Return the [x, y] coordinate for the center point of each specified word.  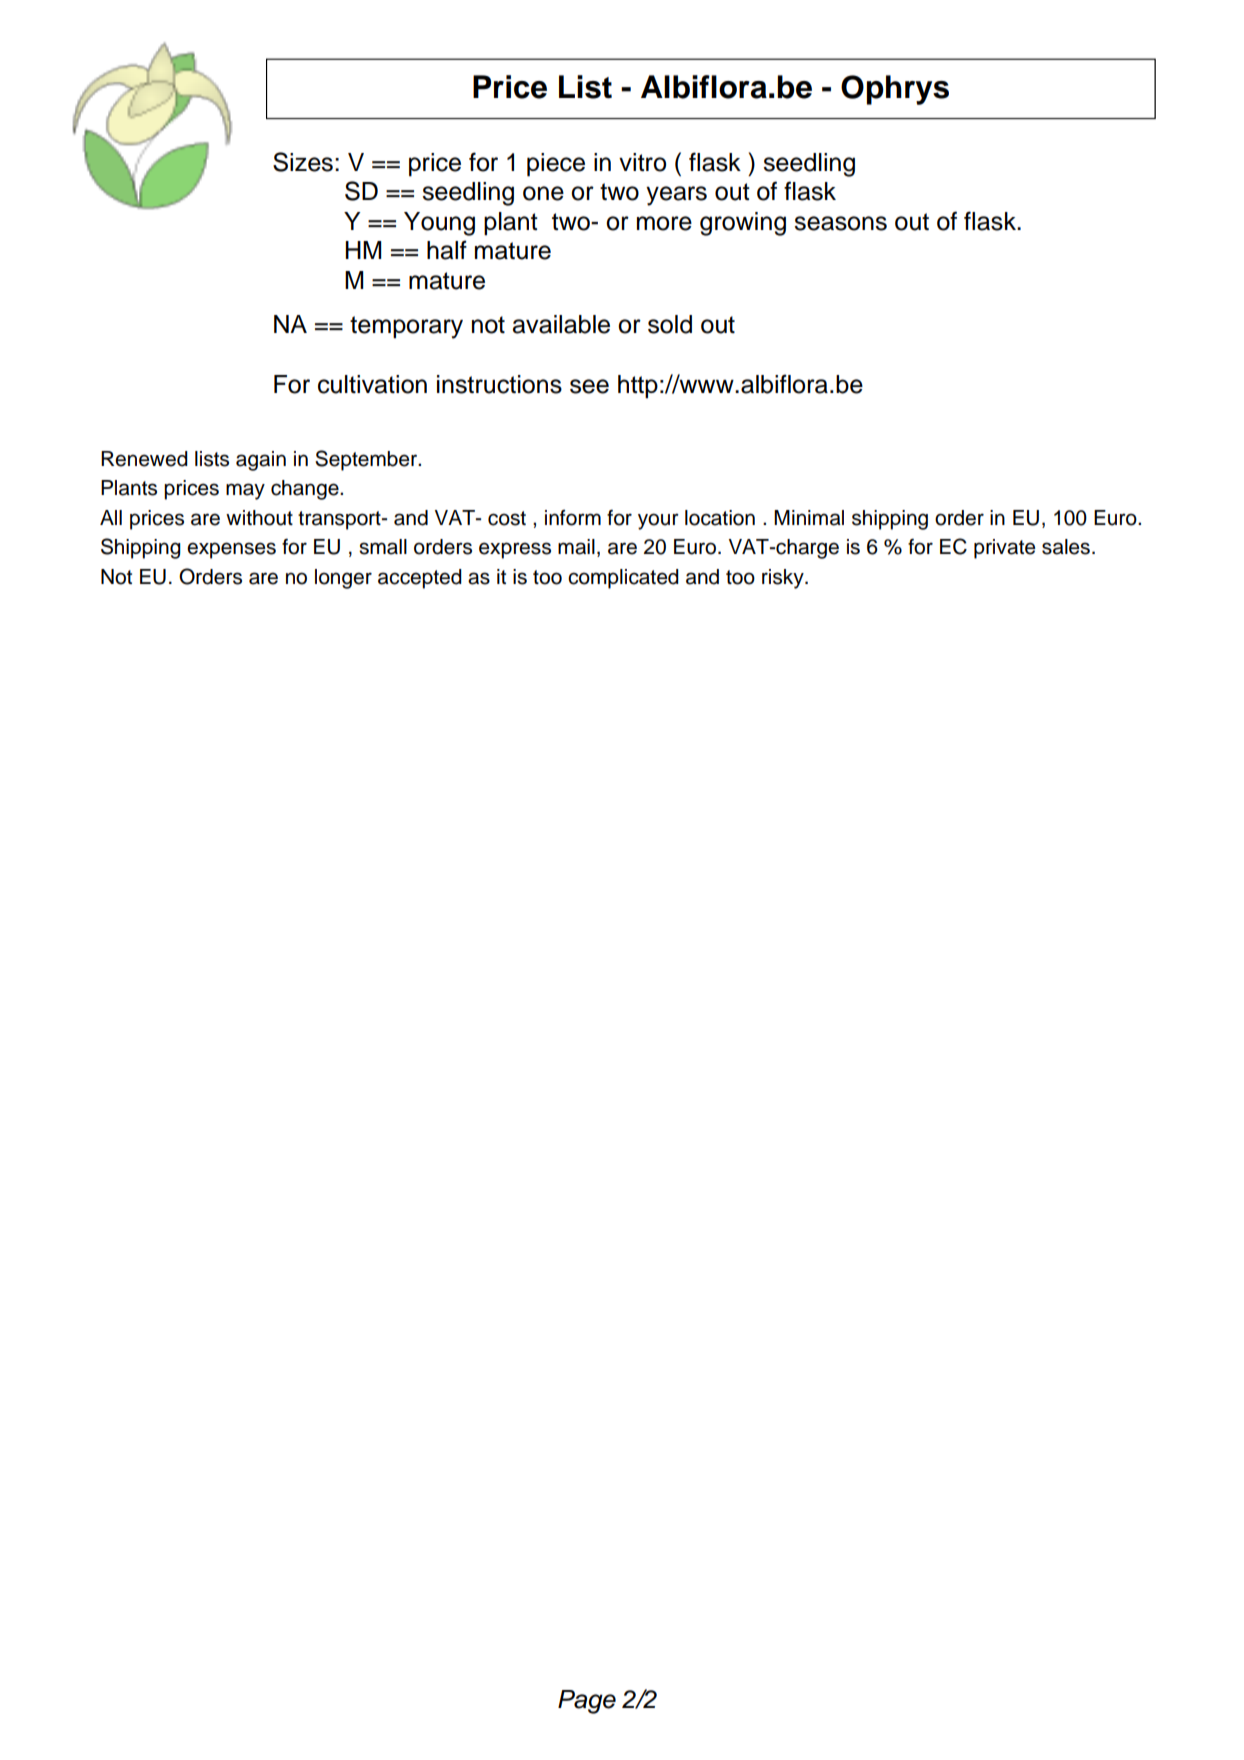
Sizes [303, 162]
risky [784, 579]
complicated [623, 579]
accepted [420, 579]
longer [343, 579]
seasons [840, 223]
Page [587, 1702]
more [664, 223]
